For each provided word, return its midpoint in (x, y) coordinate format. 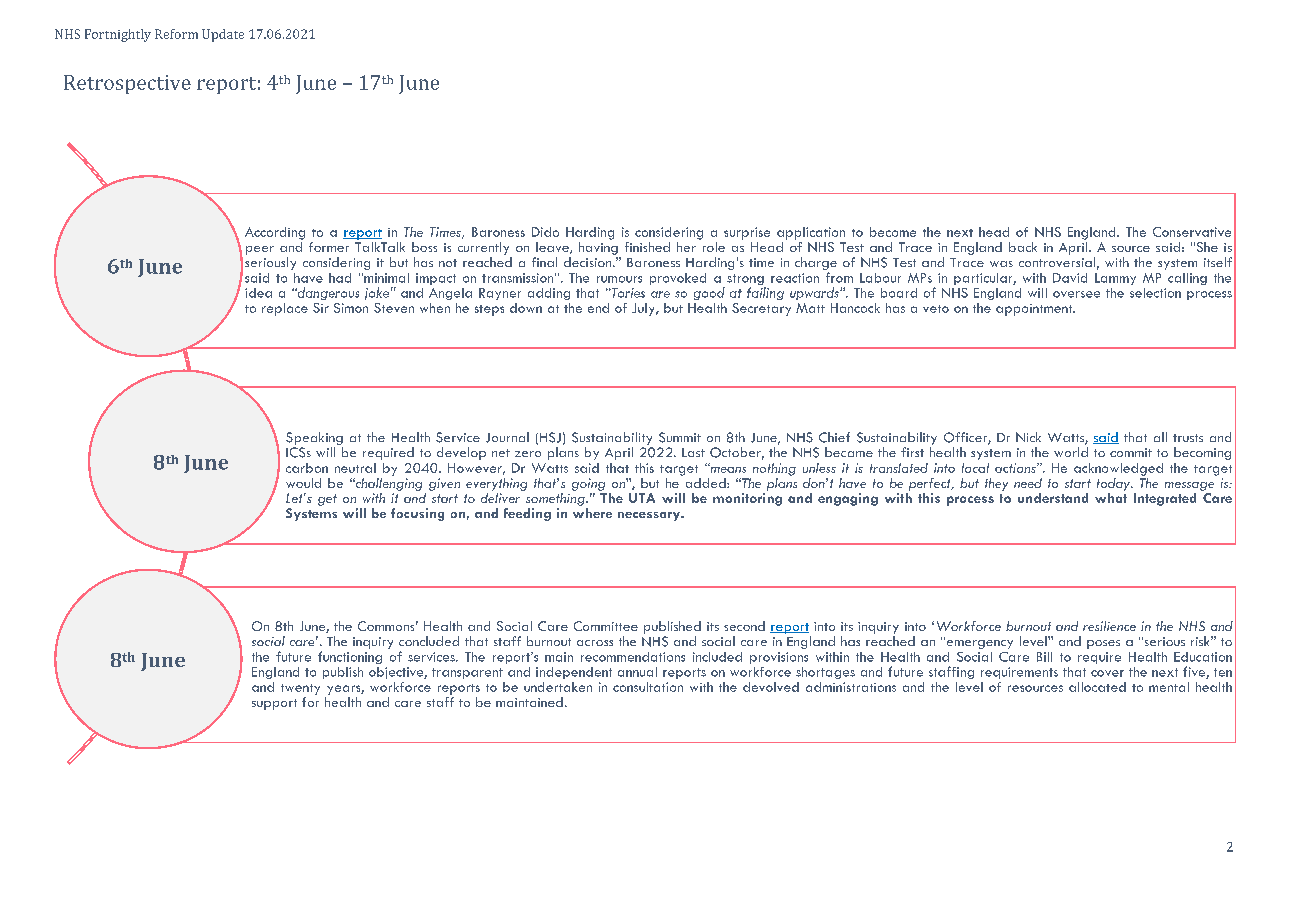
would (303, 483)
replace (285, 309)
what (1111, 496)
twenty (300, 689)
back (1023, 247)
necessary (650, 516)
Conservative (1192, 232)
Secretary (761, 309)
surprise (747, 233)
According (275, 233)
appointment (1035, 310)
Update (223, 35)
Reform (176, 34)
